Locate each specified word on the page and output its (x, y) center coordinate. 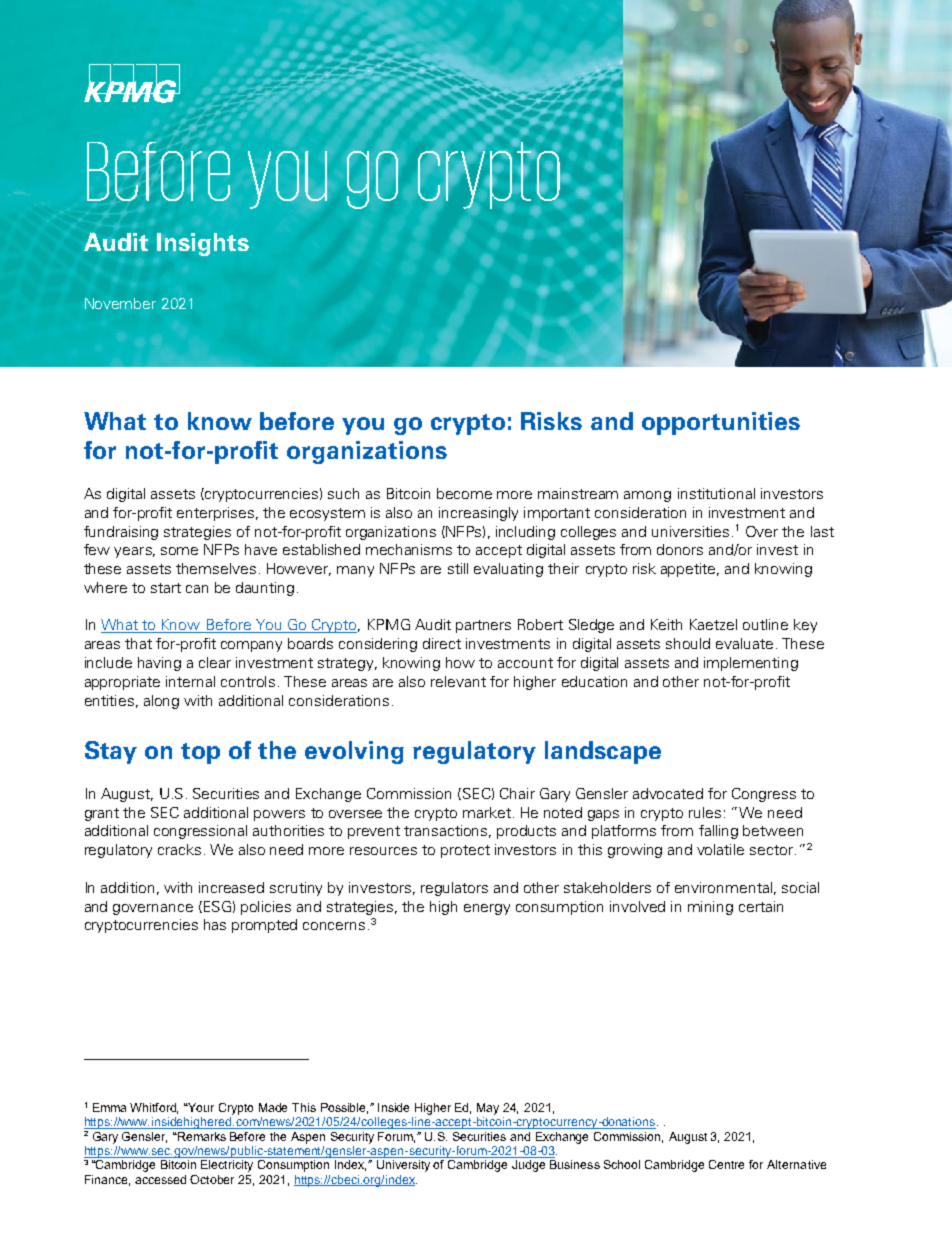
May (488, 1109)
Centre (726, 1164)
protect (465, 851)
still (458, 568)
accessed (160, 1179)
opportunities (721, 423)
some (179, 551)
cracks (179, 849)
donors (680, 549)
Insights (203, 244)
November (120, 303)
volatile (720, 849)
